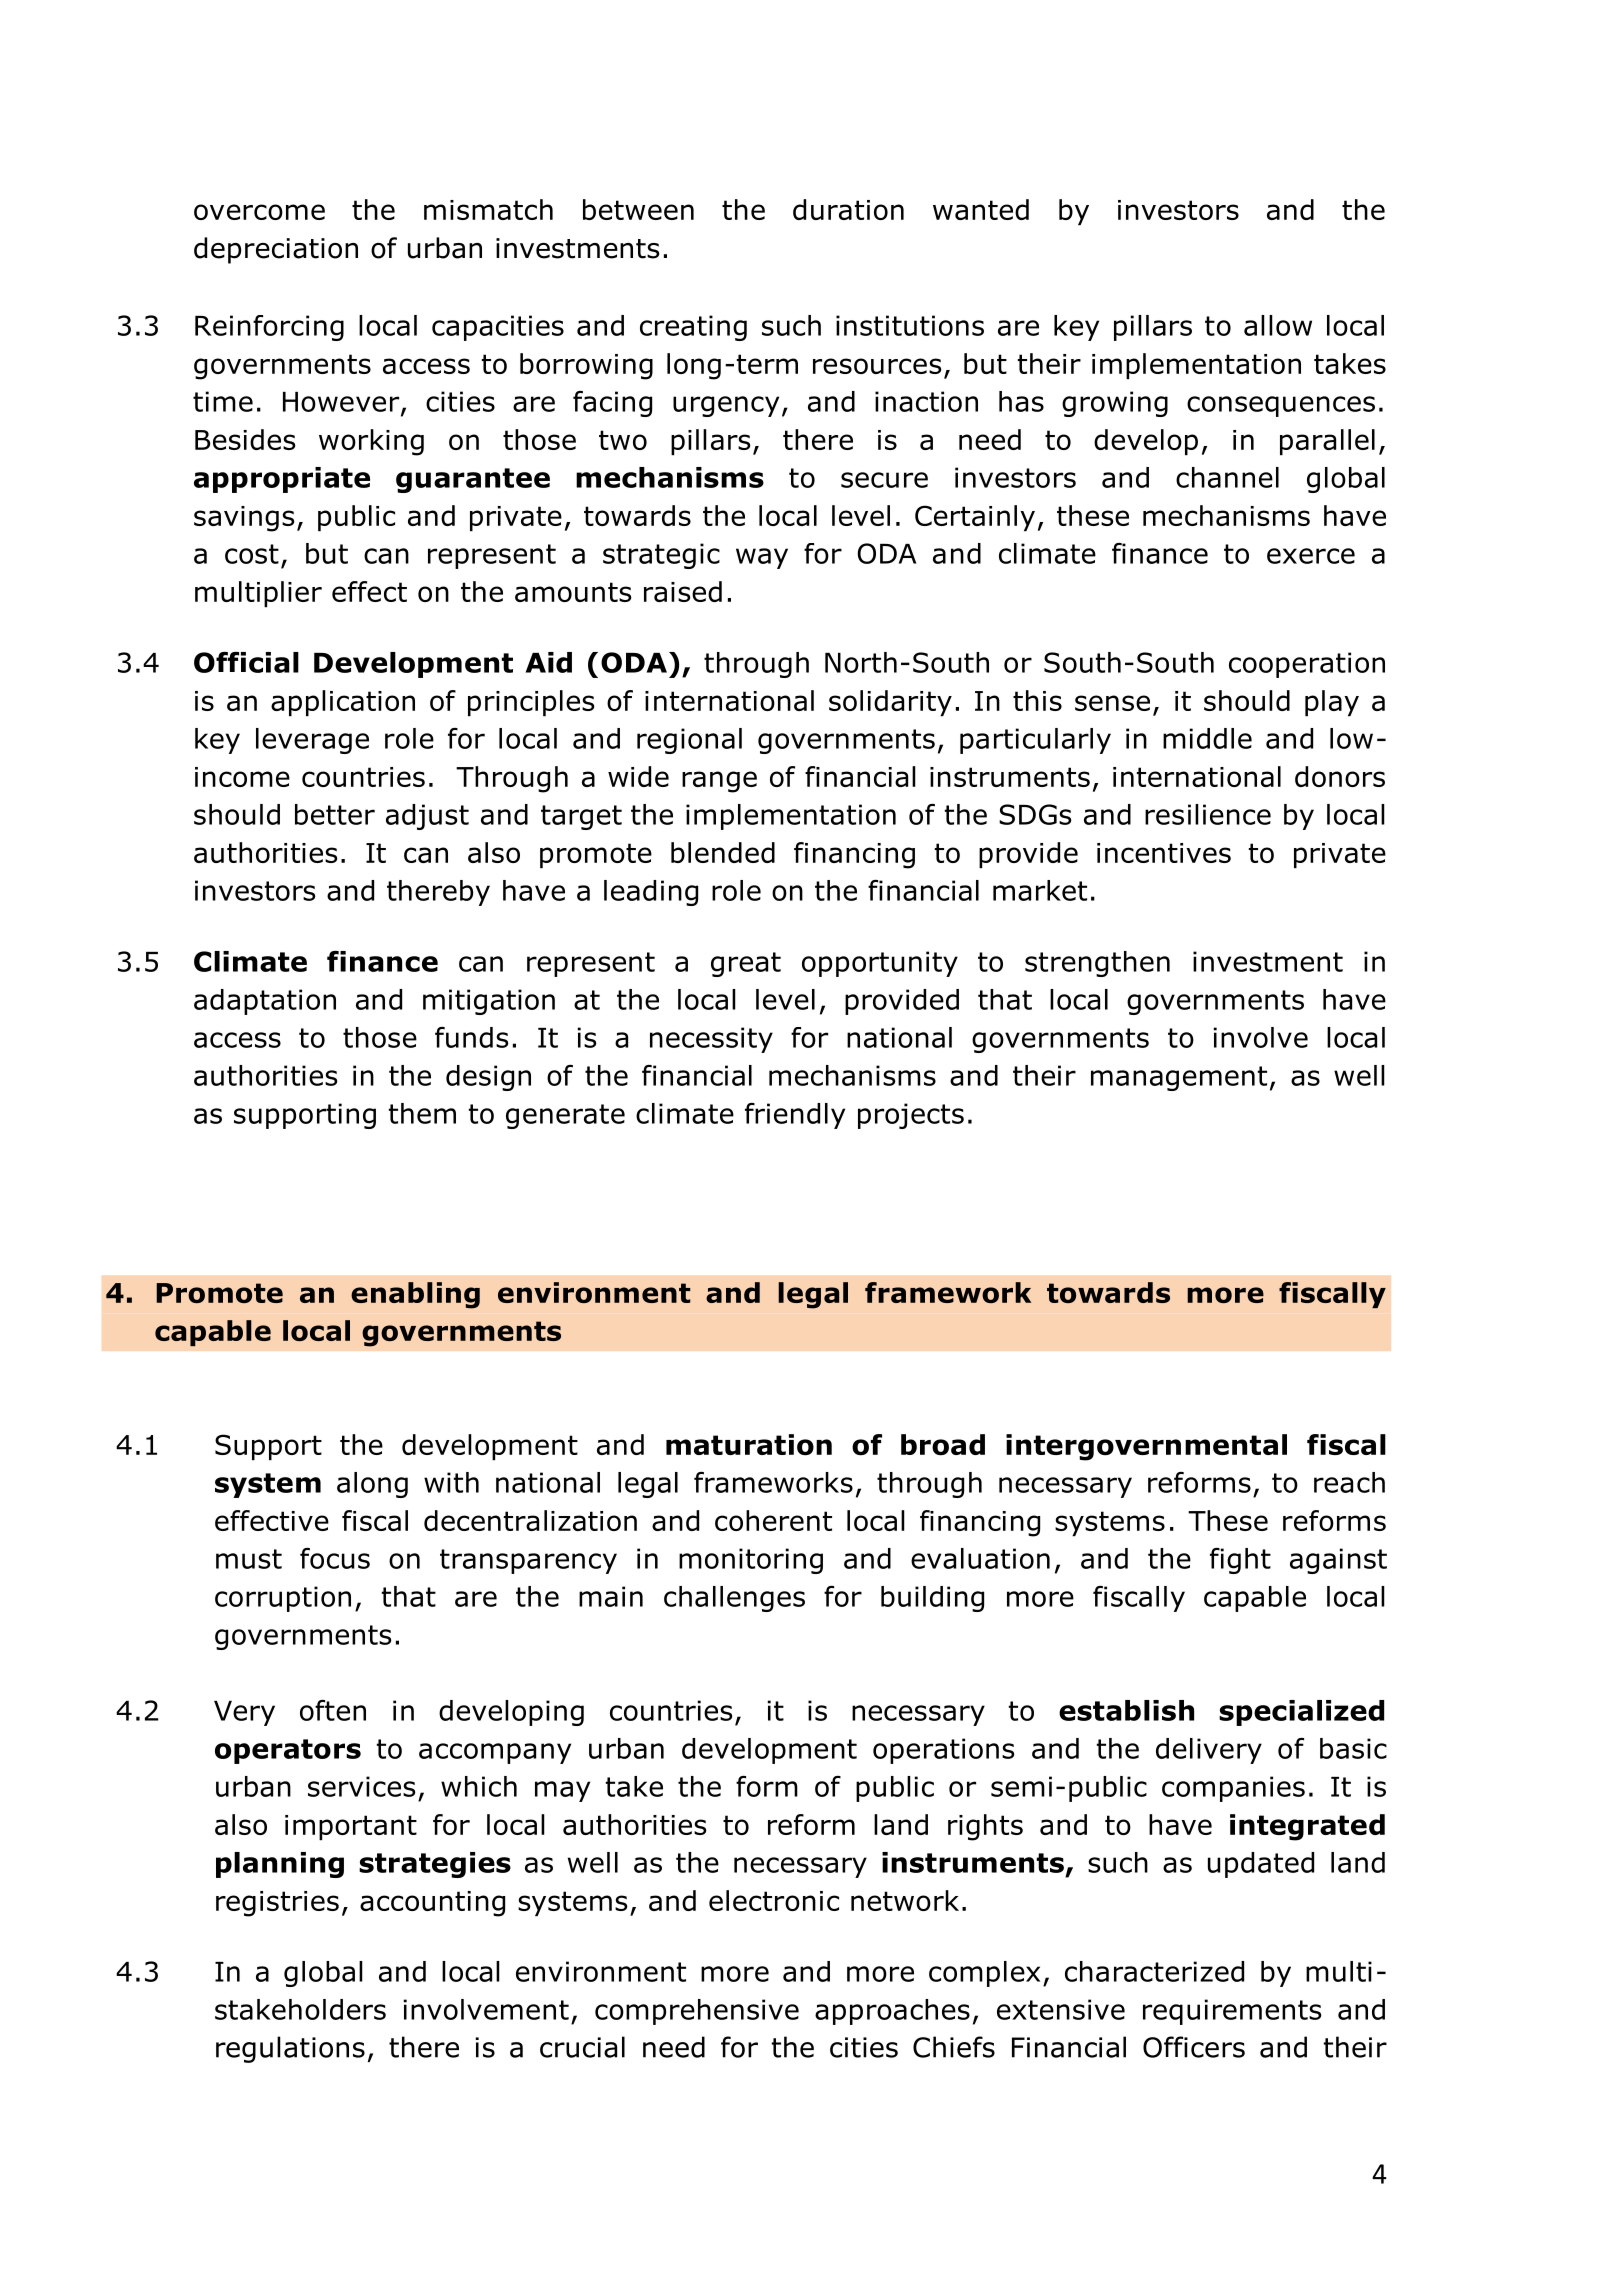  What do you see at coordinates (276, 250) in the page?
I see `depreciation` at bounding box center [276, 250].
